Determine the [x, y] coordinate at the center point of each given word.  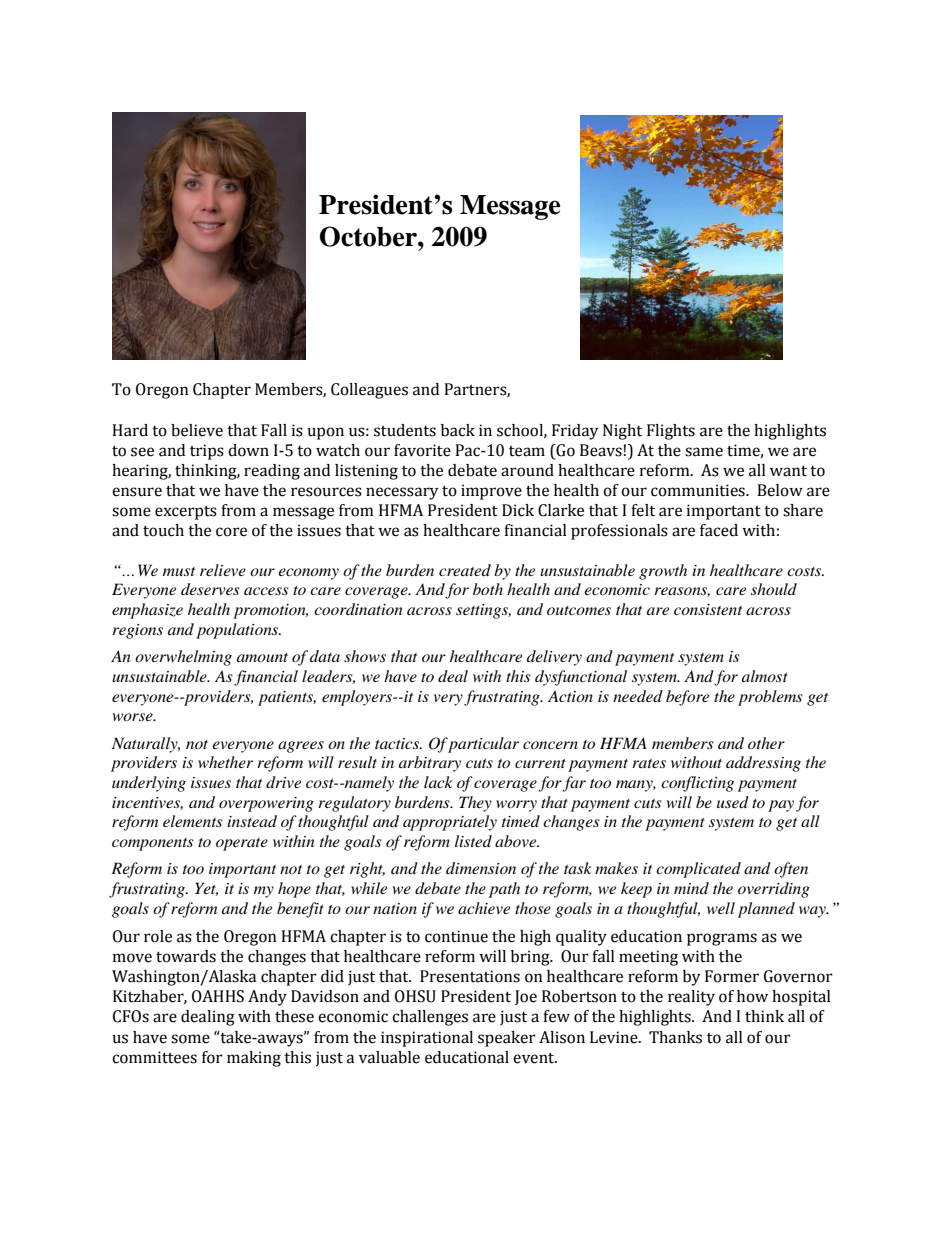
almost [765, 676]
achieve [484, 908]
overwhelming [183, 658]
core [231, 532]
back [458, 430]
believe [197, 430]
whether [225, 762]
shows [365, 656]
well [721, 908]
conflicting [697, 784]
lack [438, 782]
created [465, 570]
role [158, 936]
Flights [671, 432]
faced [719, 530]
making [254, 1059]
